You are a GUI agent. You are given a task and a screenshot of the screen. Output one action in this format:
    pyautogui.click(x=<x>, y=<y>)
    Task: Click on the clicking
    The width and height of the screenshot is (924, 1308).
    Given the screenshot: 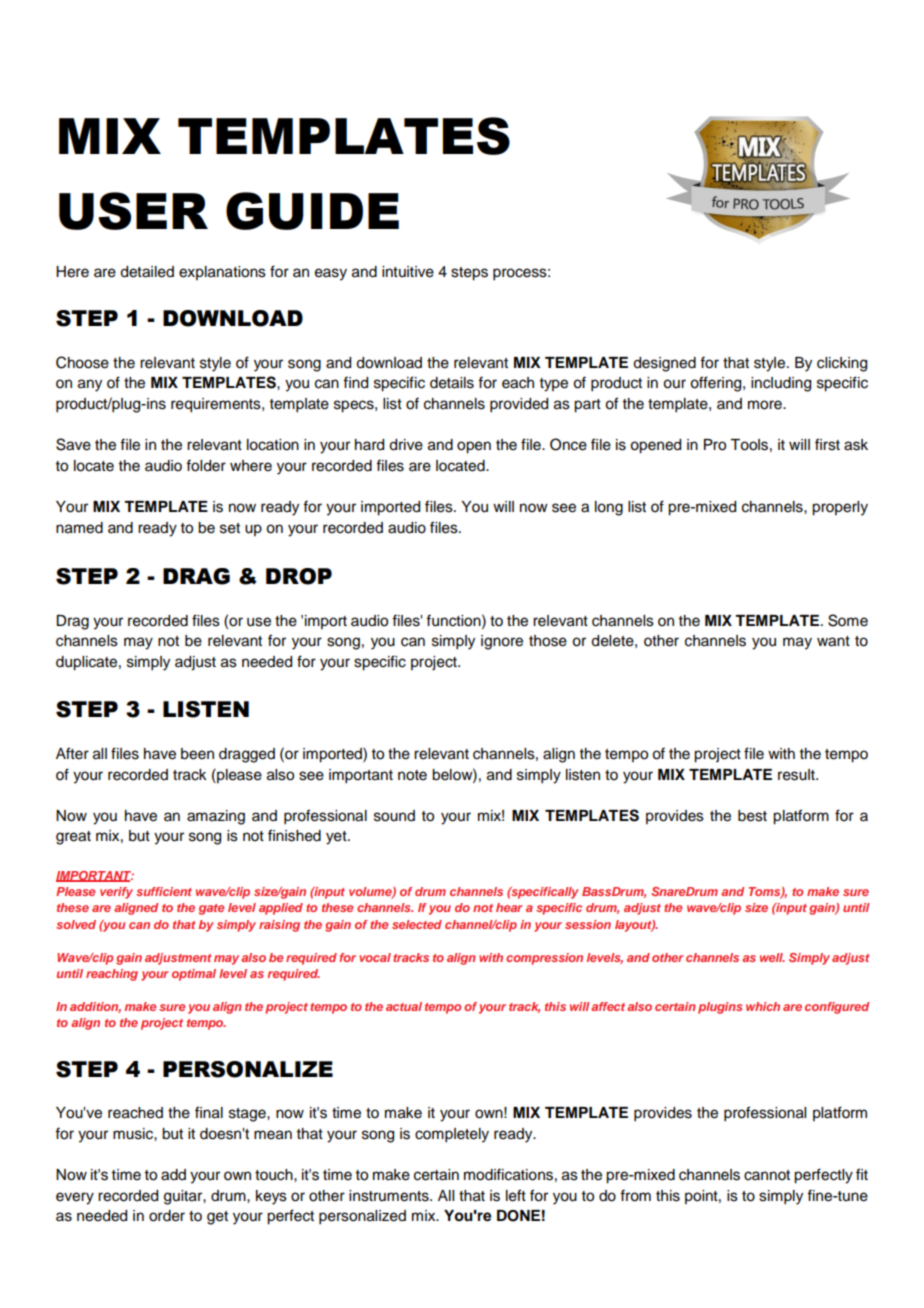 What is the action you would take?
    pyautogui.click(x=842, y=364)
